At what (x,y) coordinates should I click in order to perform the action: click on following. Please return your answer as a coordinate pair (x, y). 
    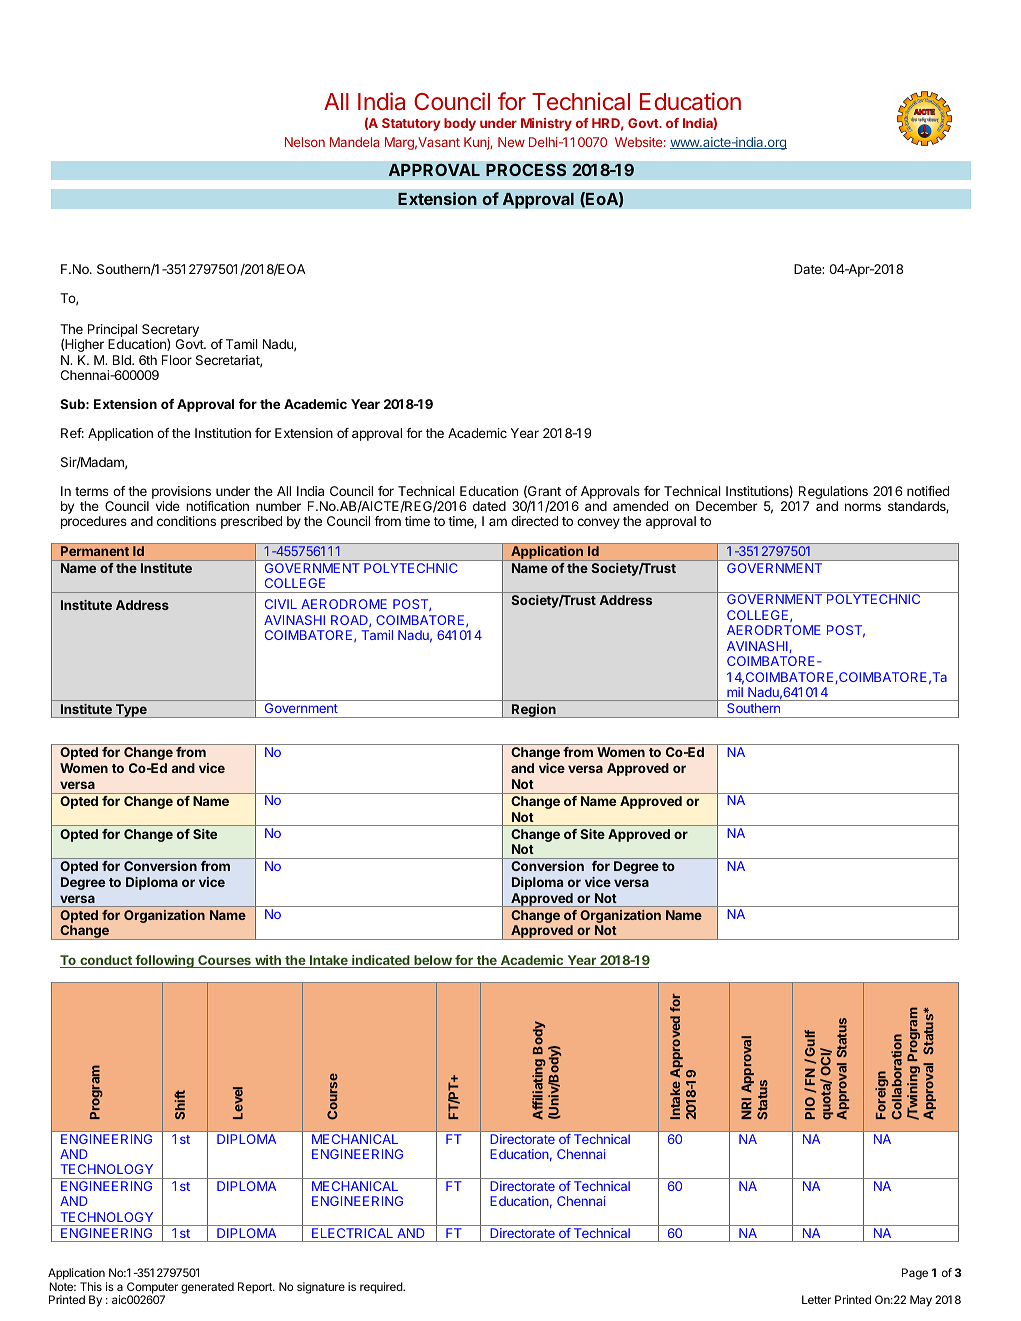
    Looking at the image, I should click on (164, 961).
